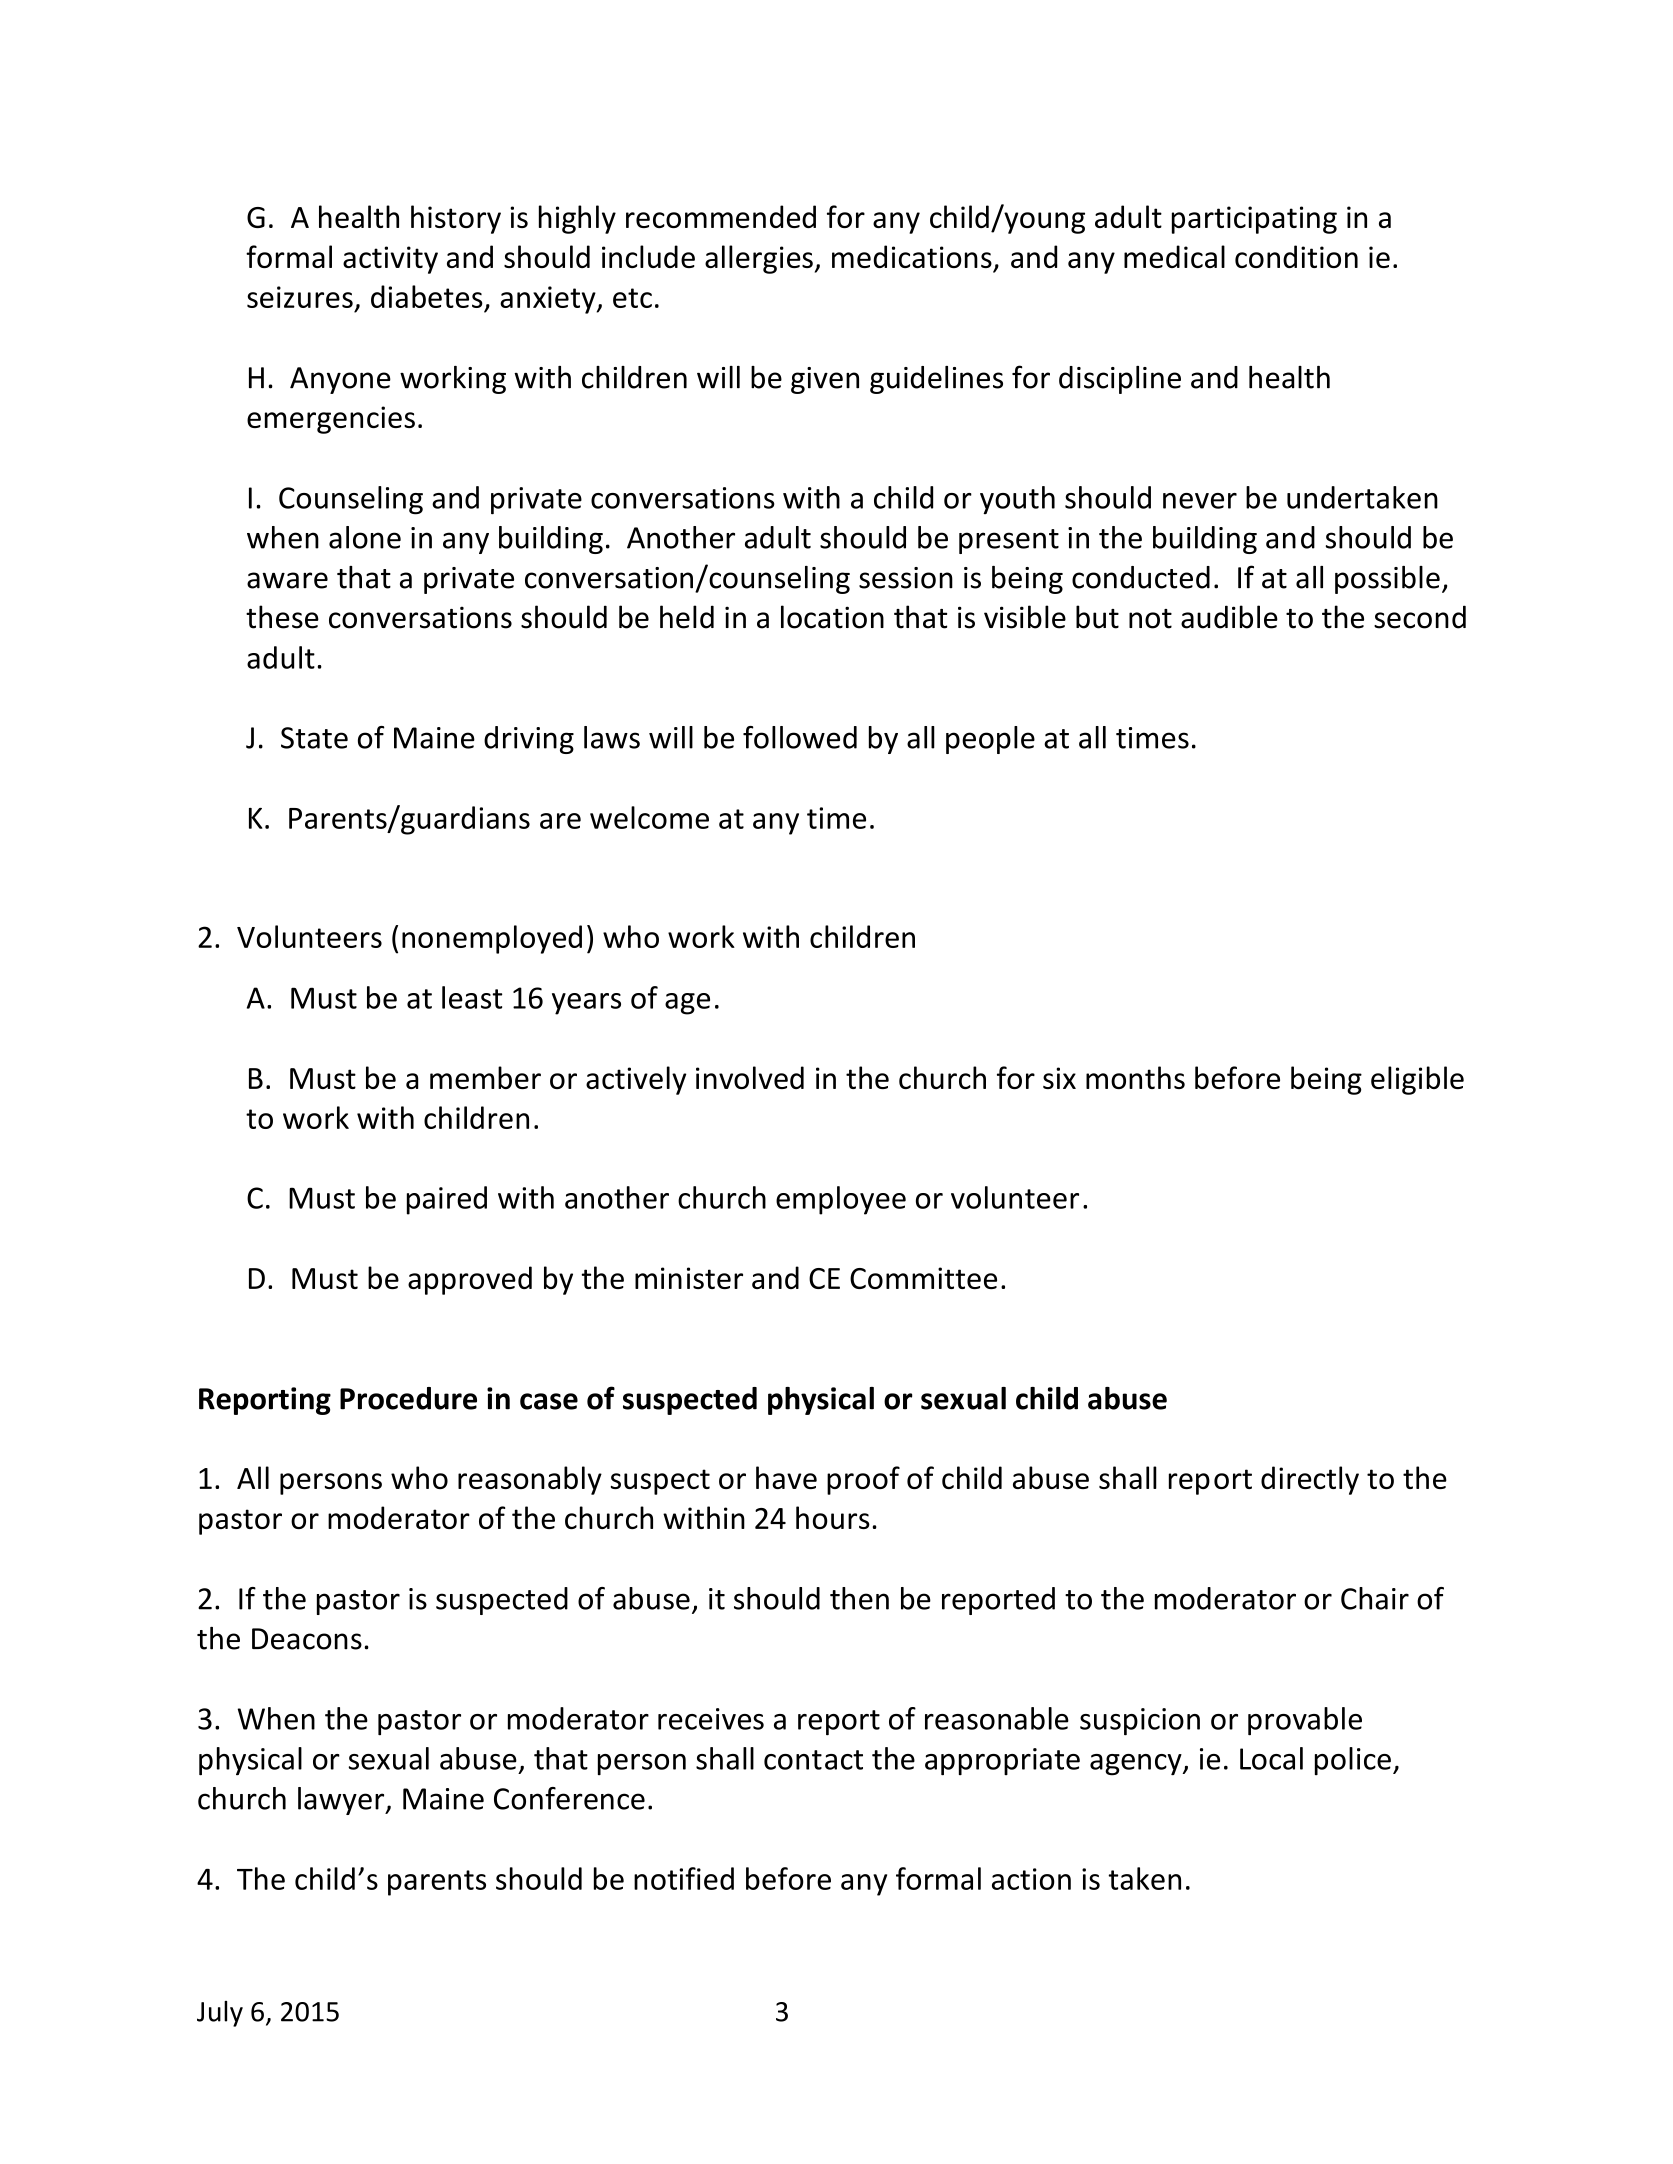 Image resolution: width=1673 pixels, height=2164 pixels. I want to click on action, so click(1031, 1879).
